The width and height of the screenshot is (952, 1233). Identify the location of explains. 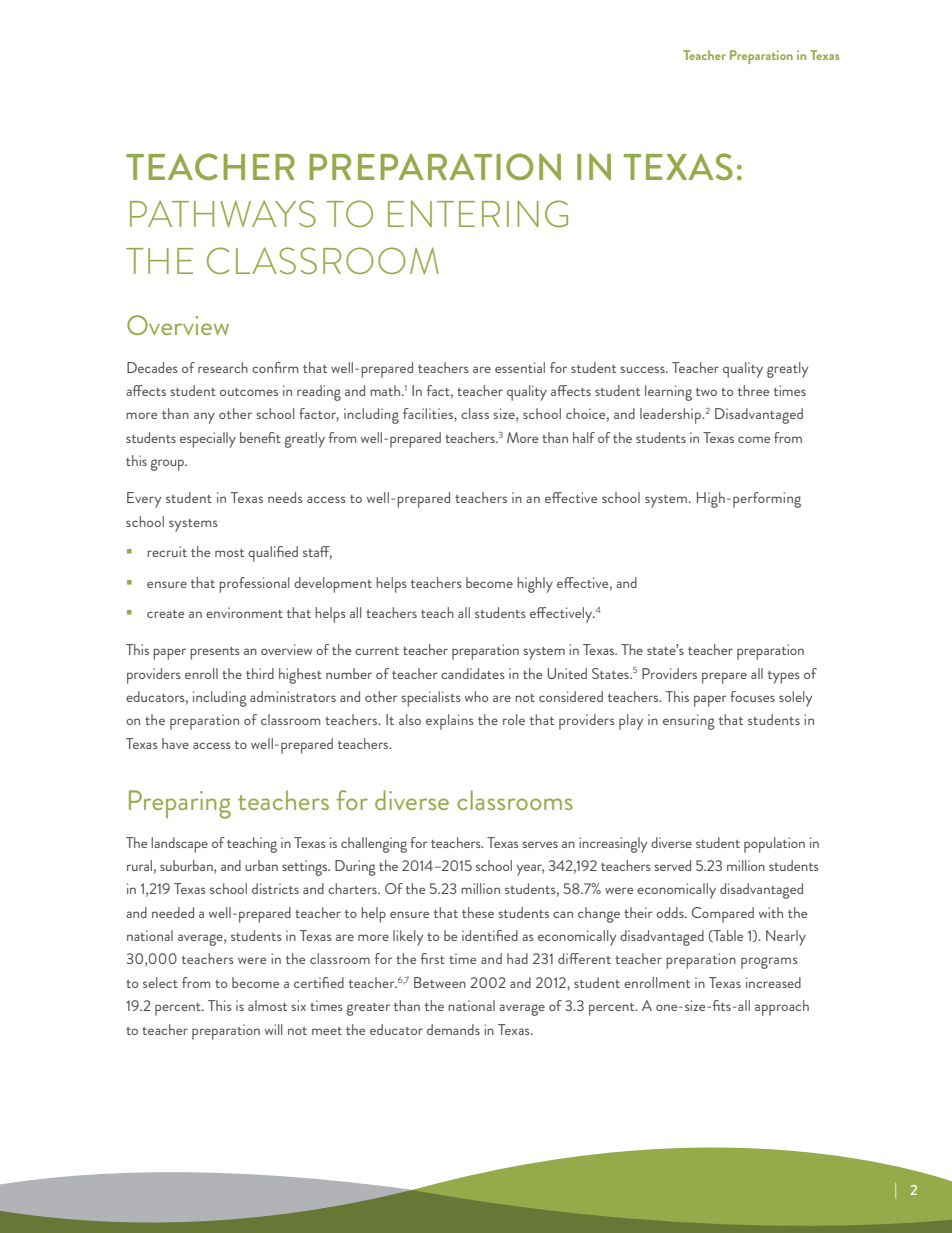
(450, 722).
